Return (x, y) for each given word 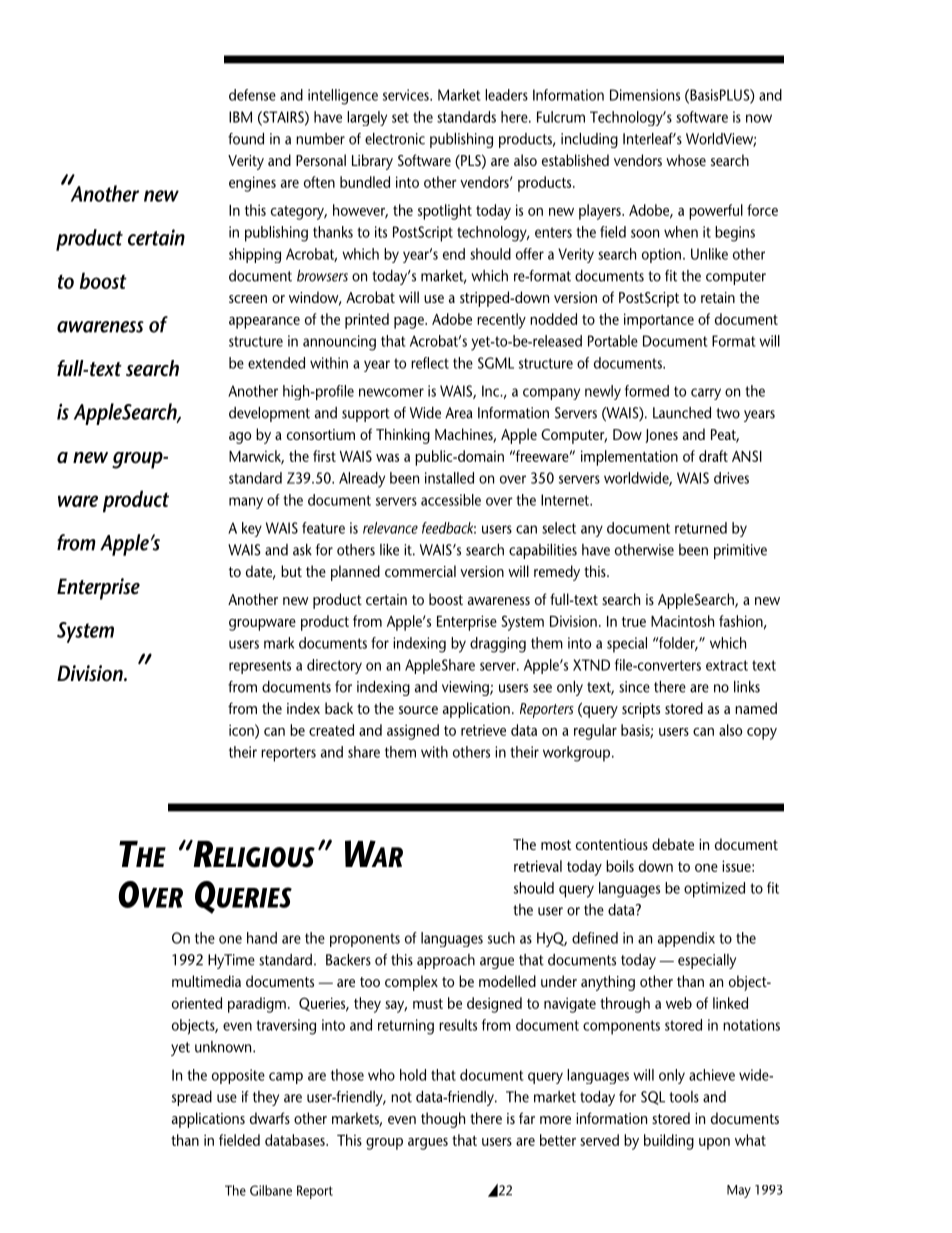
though (443, 1120)
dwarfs (270, 1118)
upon (714, 1144)
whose (686, 160)
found (246, 139)
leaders (506, 95)
